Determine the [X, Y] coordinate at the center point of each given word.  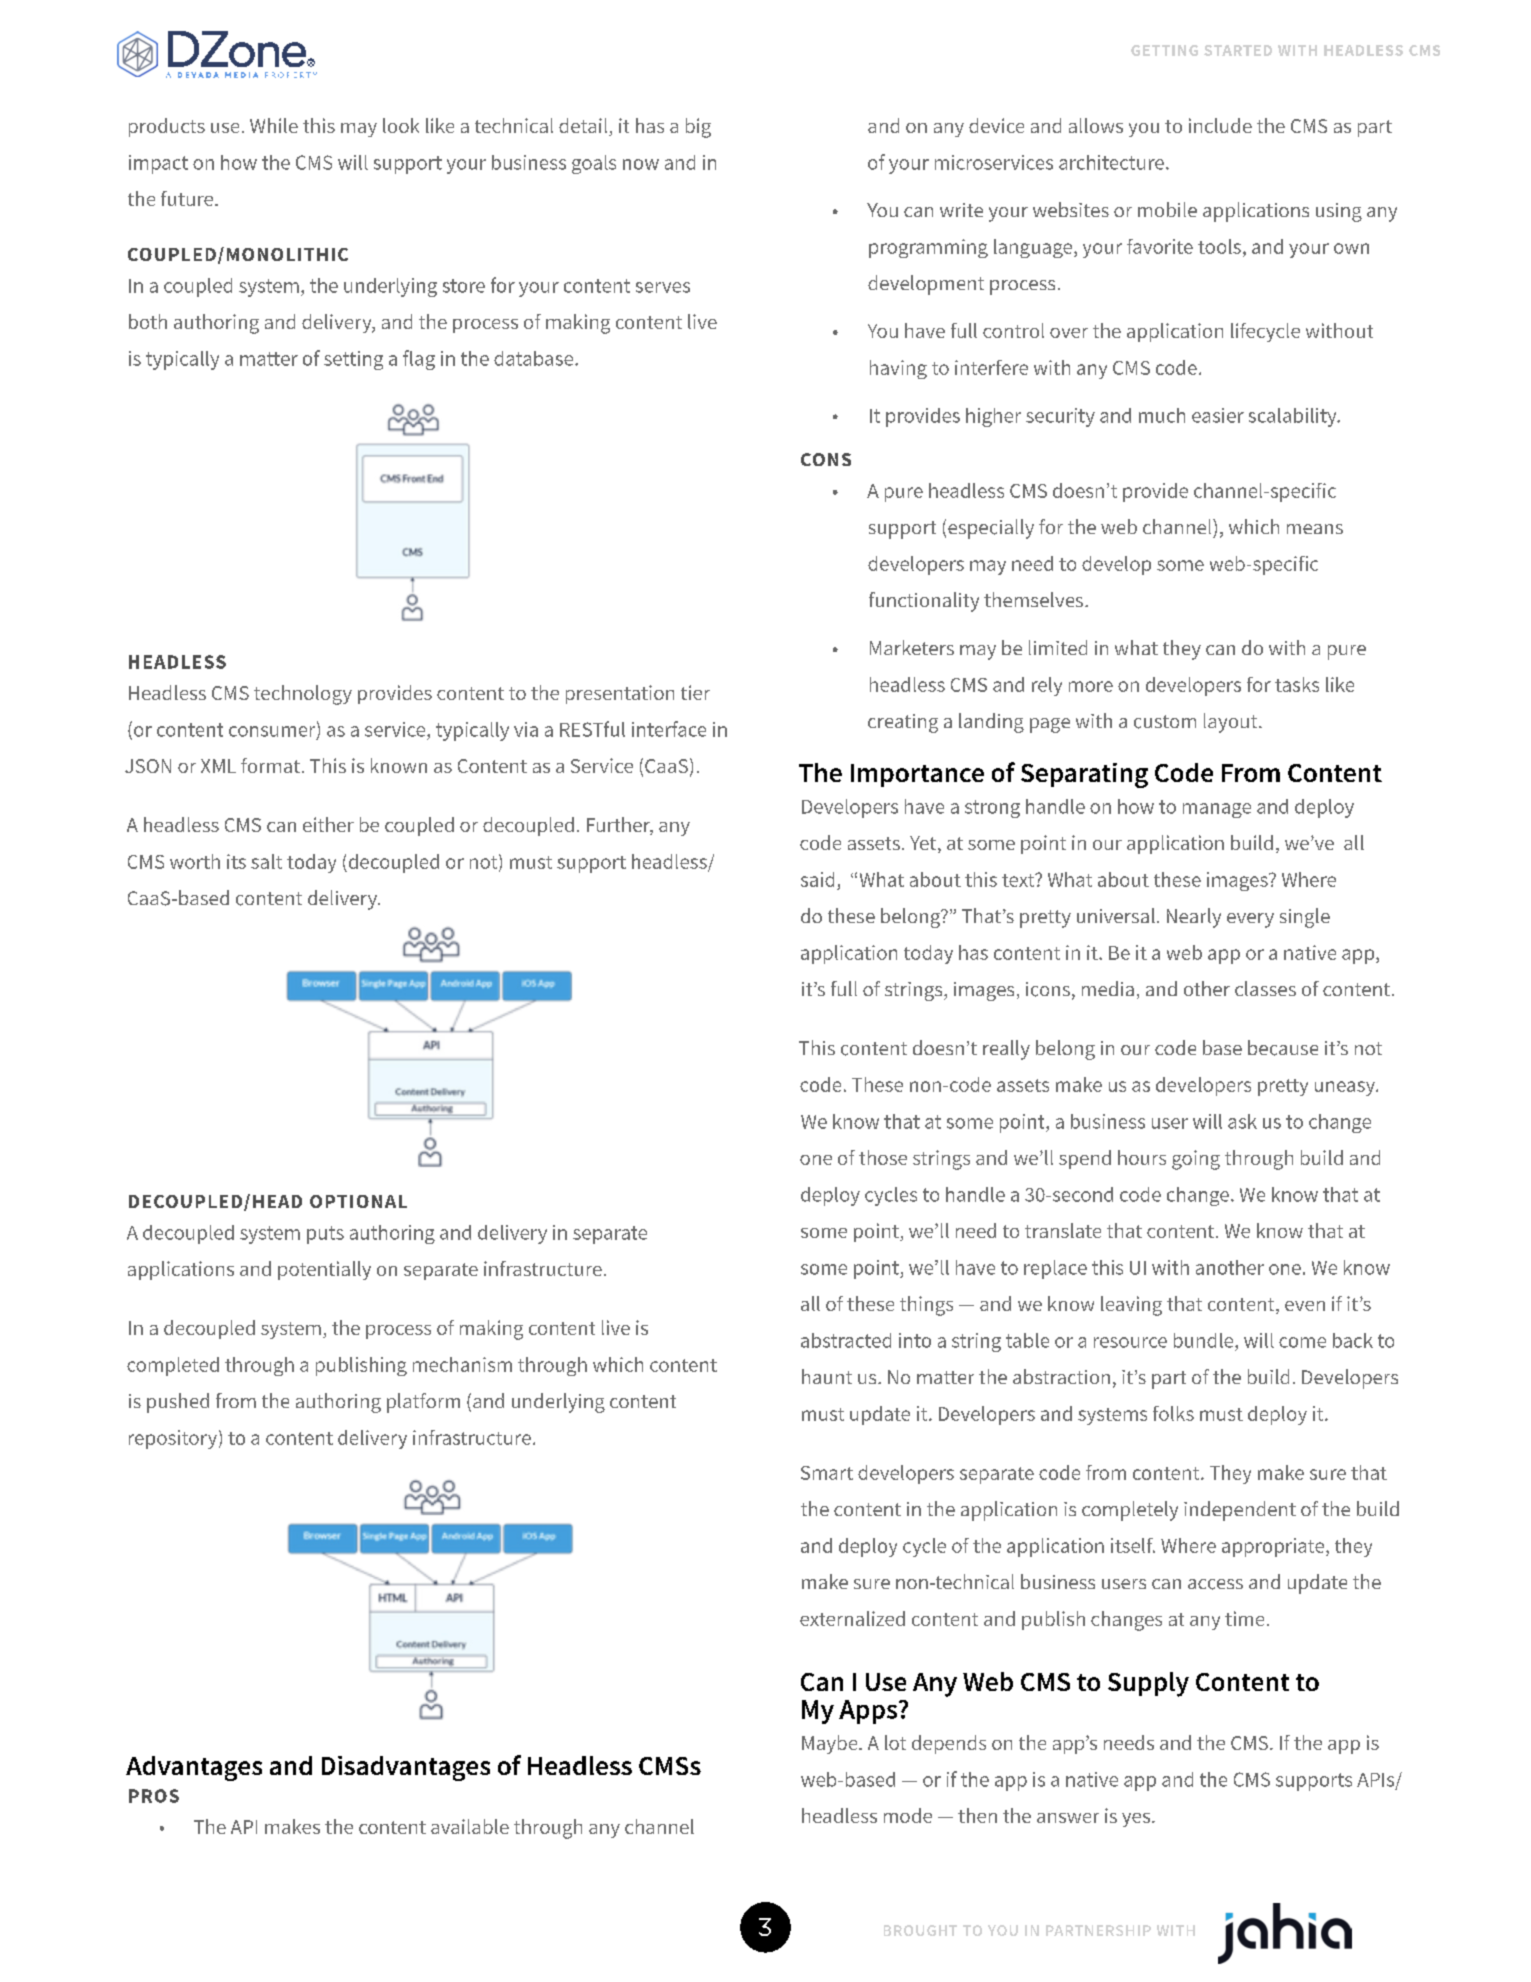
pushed [178, 1403]
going [1196, 1160]
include [1220, 125]
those [883, 1157]
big [698, 128]
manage [1217, 810]
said [817, 879]
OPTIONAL [358, 1201]
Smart [827, 1473]
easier [1218, 415]
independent [1240, 1511]
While [274, 125]
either [328, 824]
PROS [154, 1796]
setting [353, 360]
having [898, 369]
